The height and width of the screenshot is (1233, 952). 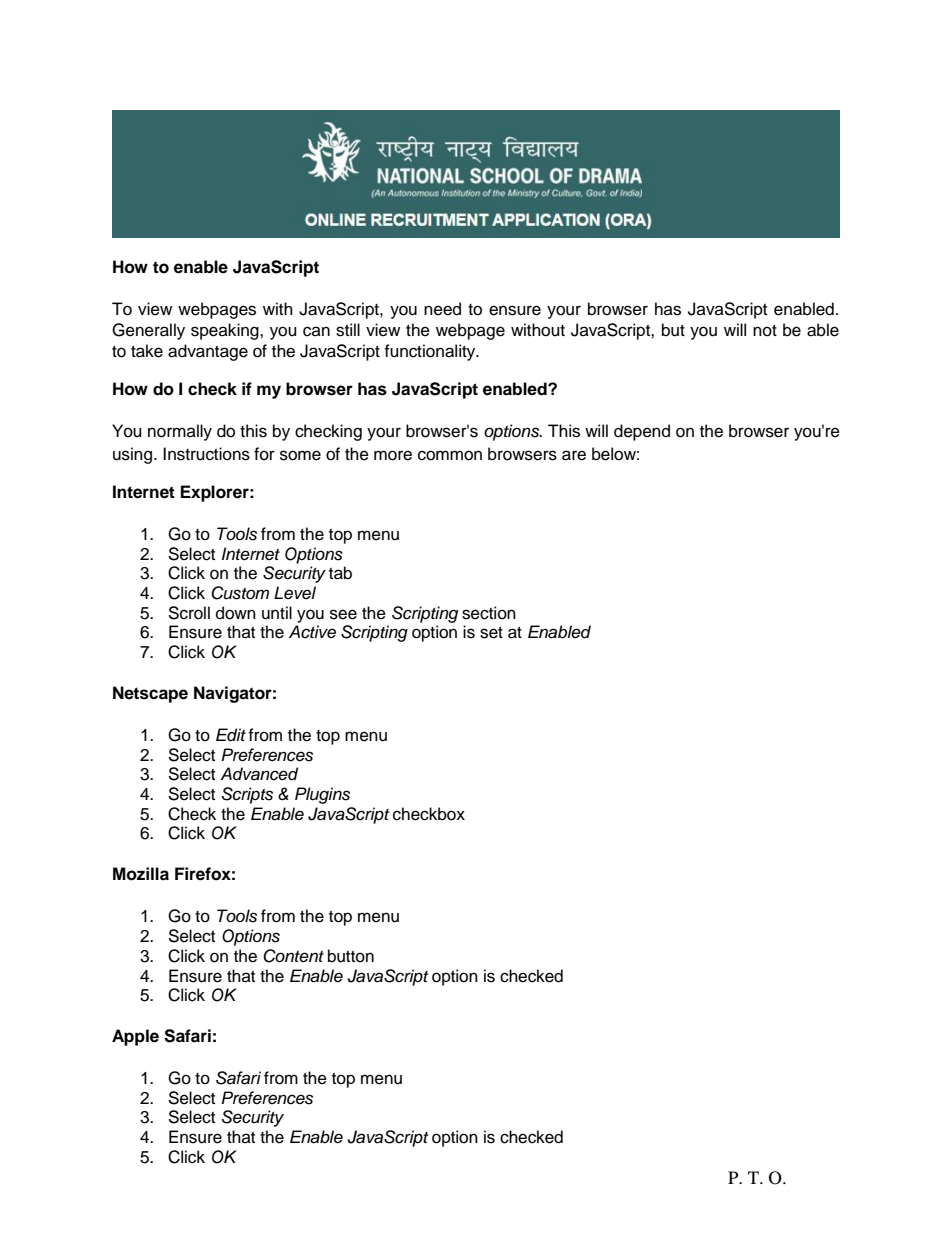 I want to click on Content, so click(x=293, y=956).
